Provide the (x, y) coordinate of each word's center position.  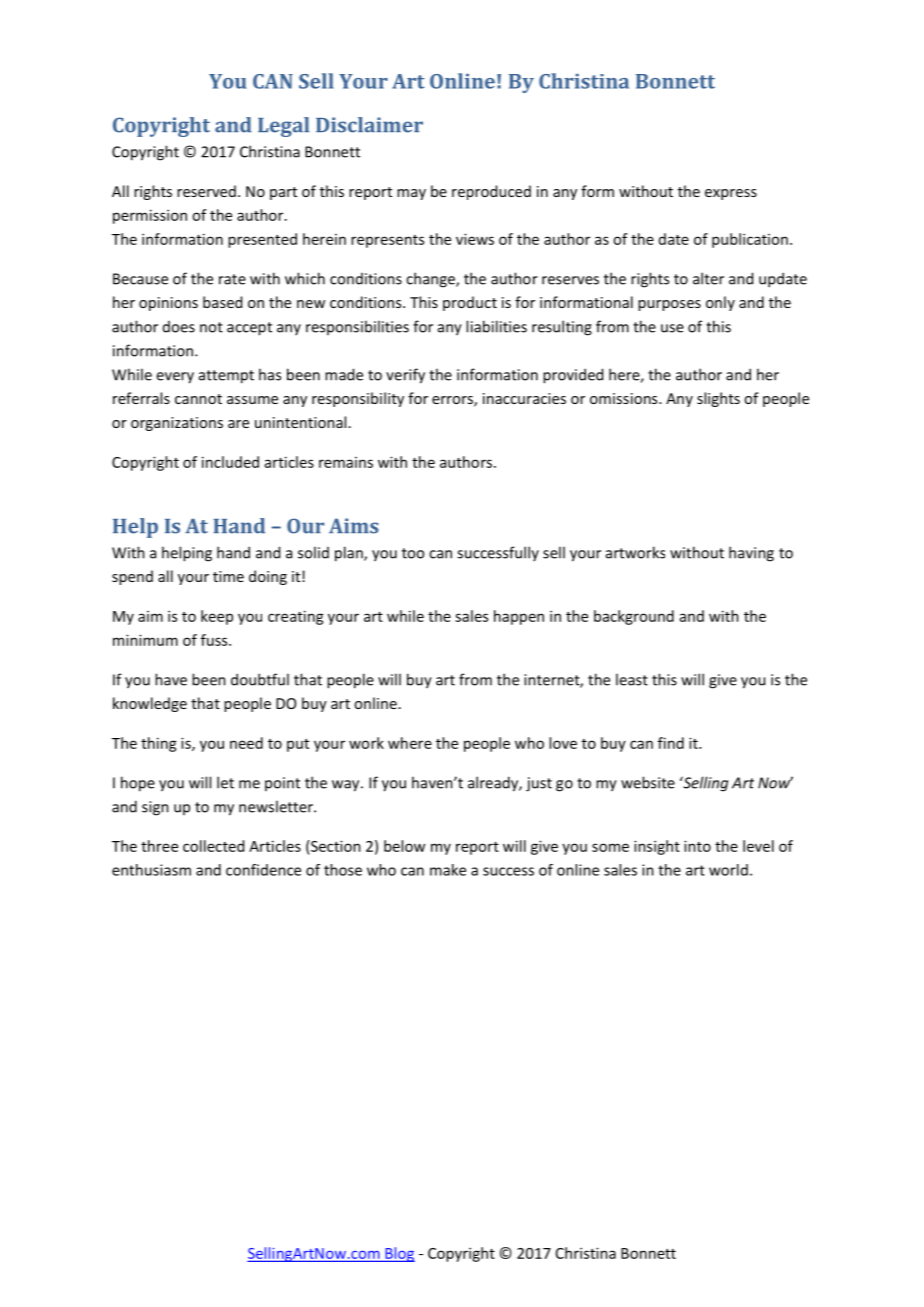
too (413, 553)
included (230, 462)
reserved (206, 191)
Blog (399, 1254)
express (731, 194)
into (697, 846)
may (411, 194)
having (751, 554)
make (448, 870)
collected (213, 846)
